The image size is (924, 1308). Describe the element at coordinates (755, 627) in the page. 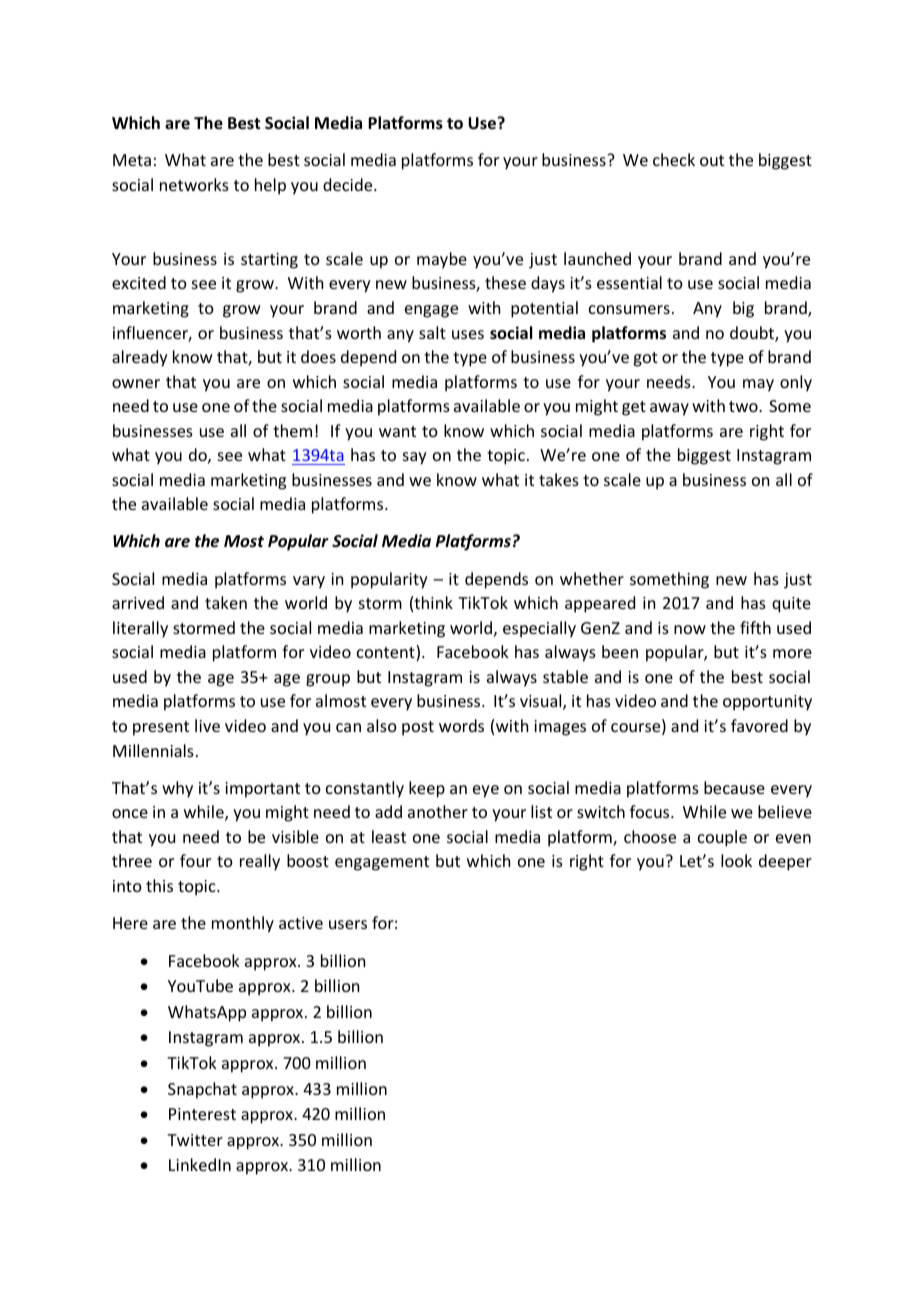

I see `fifth` at that location.
